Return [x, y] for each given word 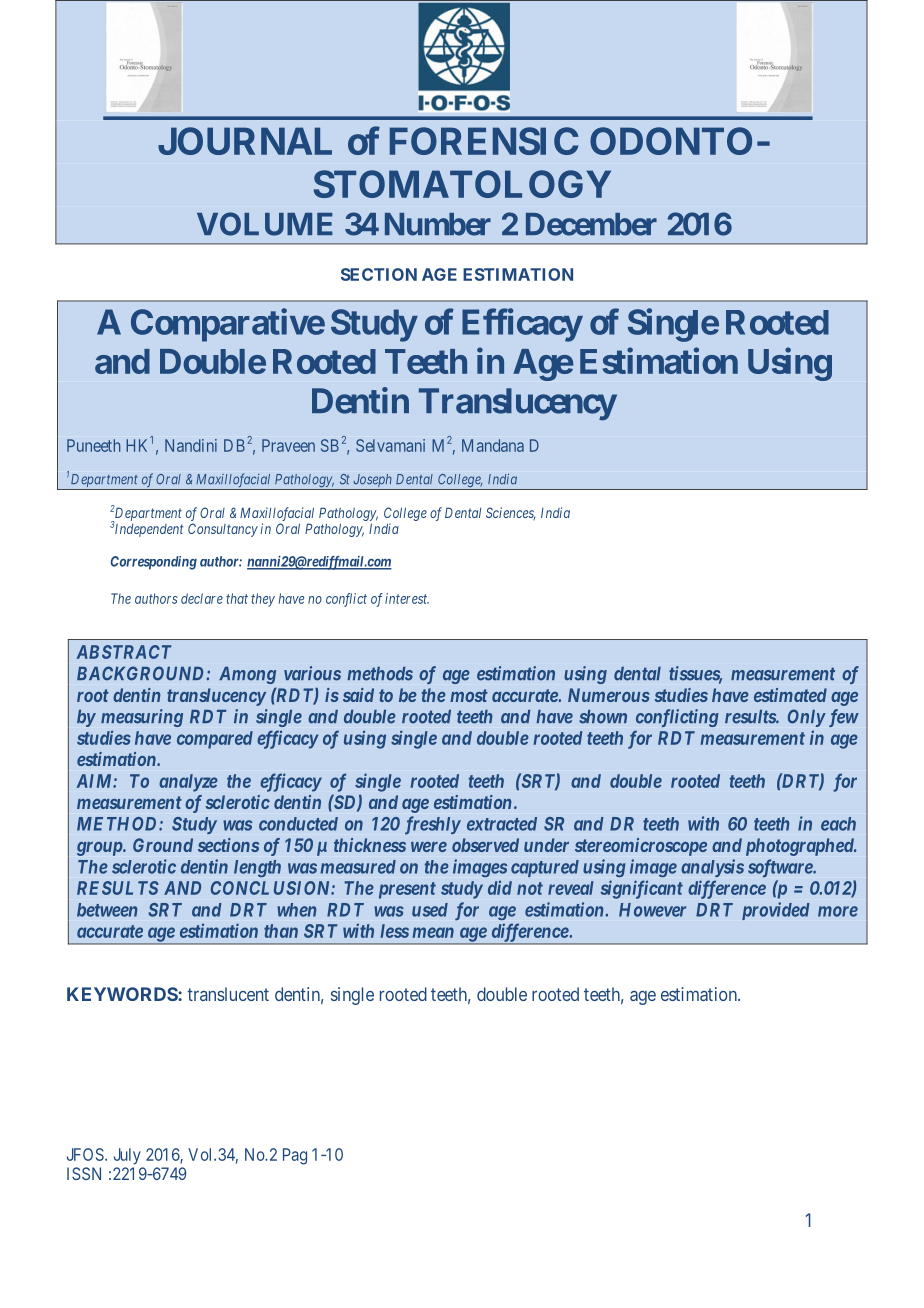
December [591, 224]
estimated [790, 695]
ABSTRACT [124, 652]
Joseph [373, 480]
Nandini [191, 445]
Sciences [510, 514]
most [469, 695]
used [430, 910]
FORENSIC [484, 141]
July [127, 1156]
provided [776, 911]
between [107, 910]
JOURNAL [245, 141]
